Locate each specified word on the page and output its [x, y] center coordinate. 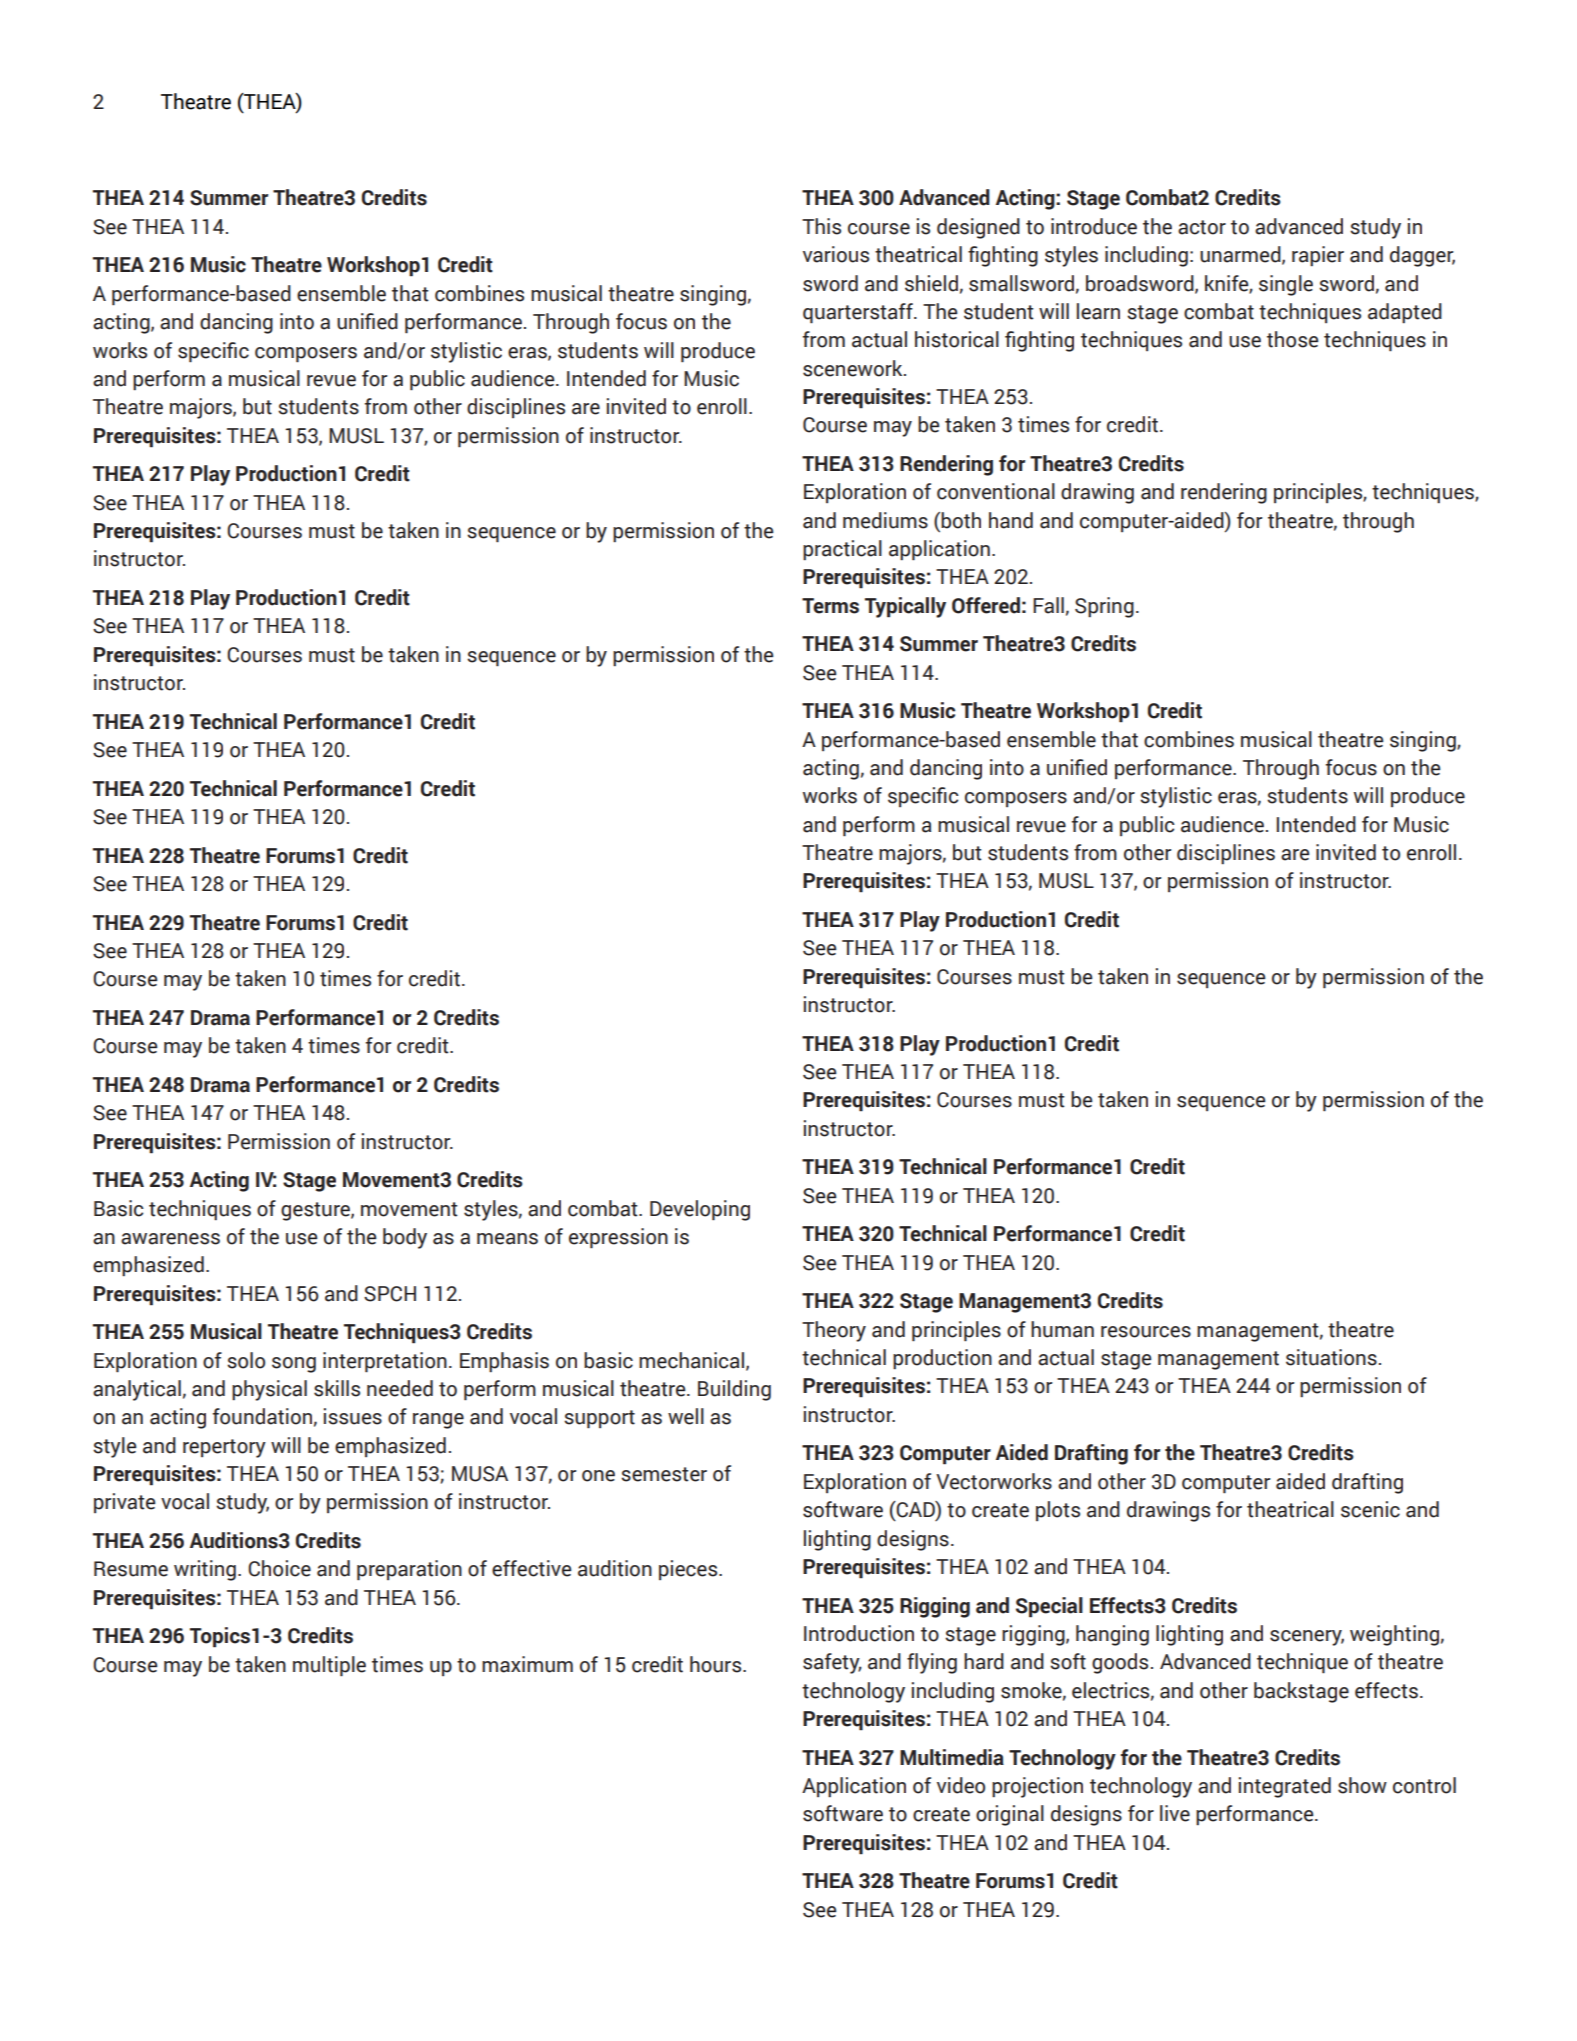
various [836, 254]
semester [664, 1474]
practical [842, 550]
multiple [329, 1666]
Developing [700, 1210]
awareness [170, 1239]
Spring [1104, 607]
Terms [830, 606]
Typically [905, 607]
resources [1146, 1332]
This [821, 226]
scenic [1370, 1509]
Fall [1048, 605]
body [405, 1238]
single [1286, 285]
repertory [224, 1448]
